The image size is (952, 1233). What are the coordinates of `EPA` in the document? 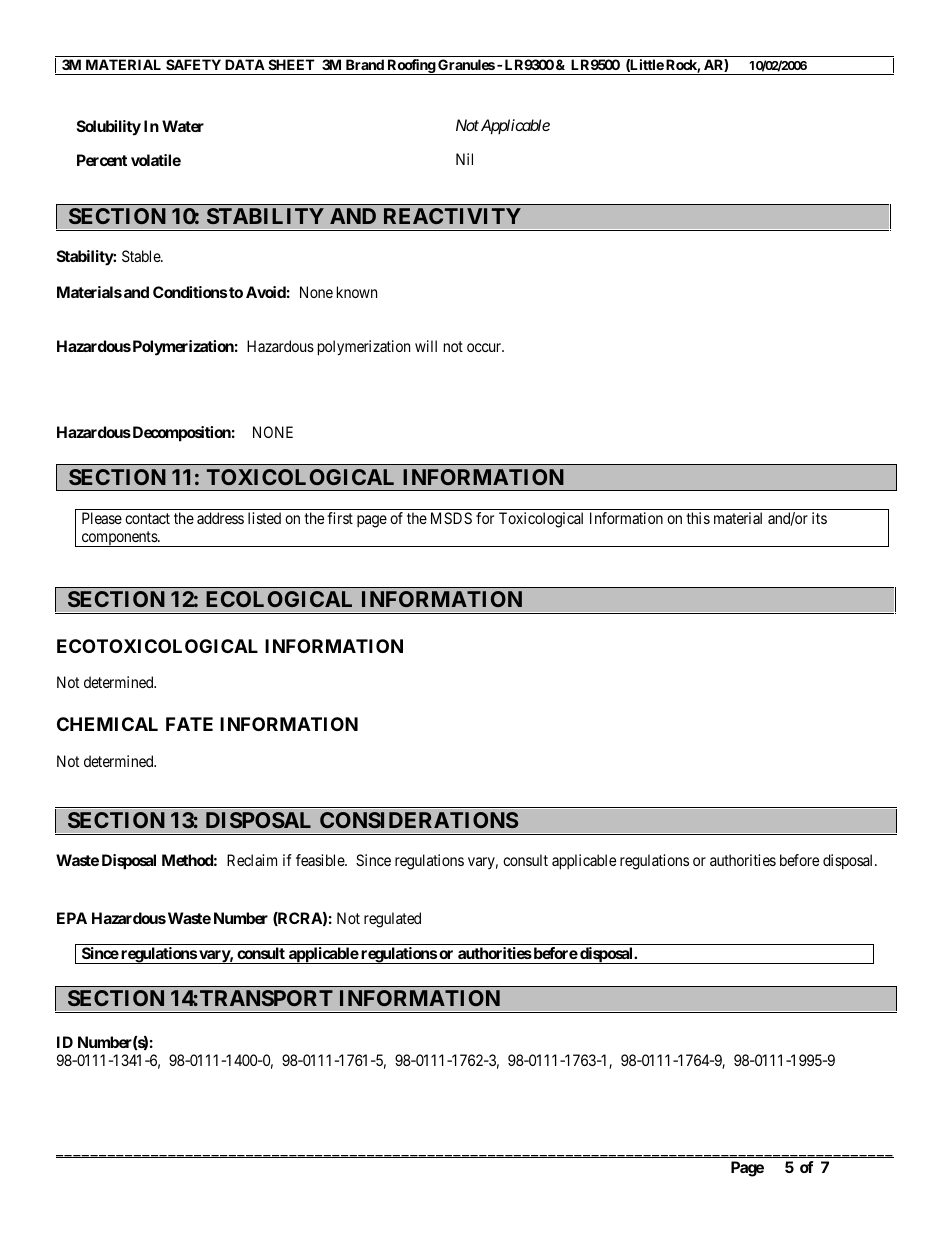 It's located at (72, 918).
